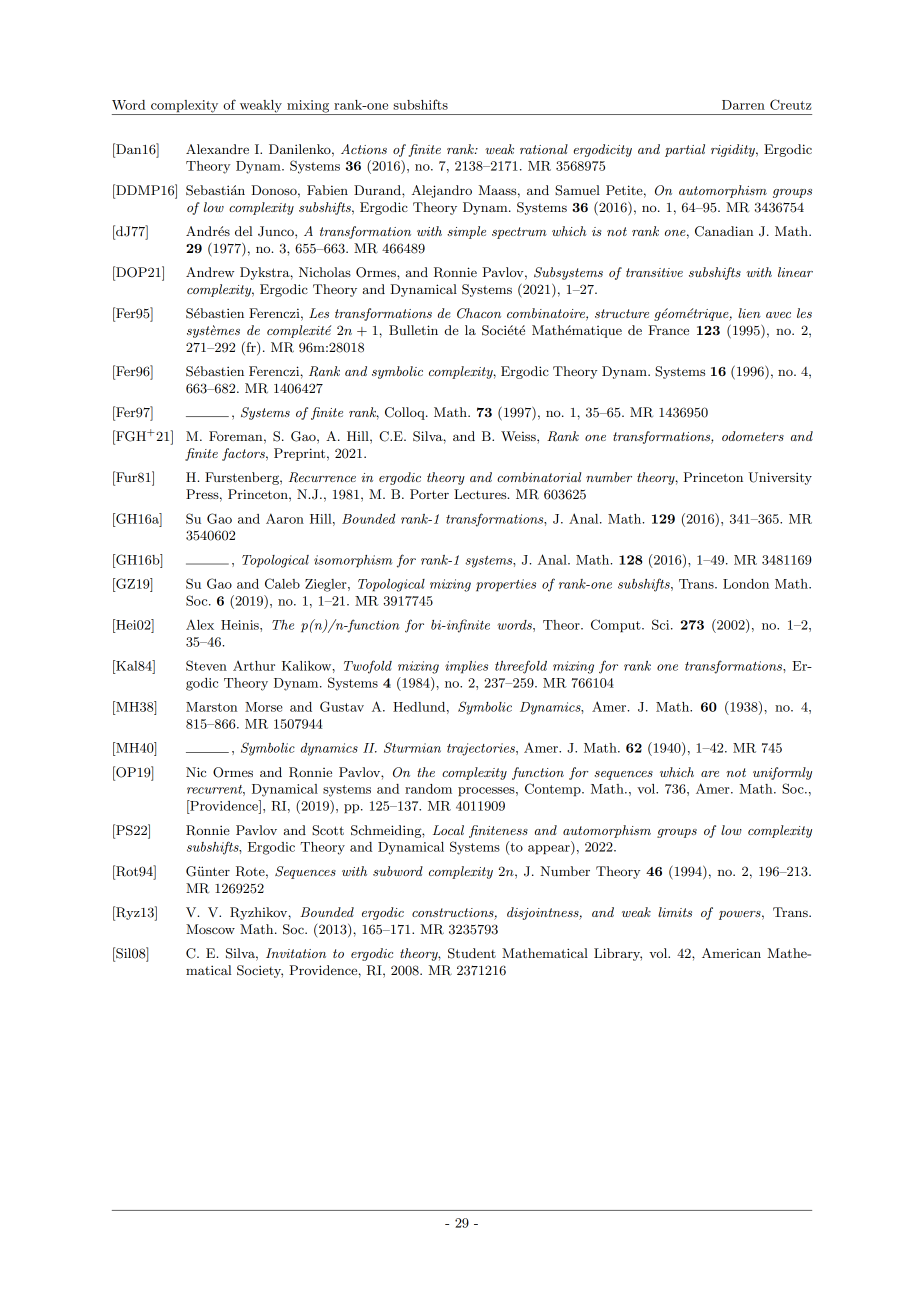 The image size is (924, 1308). Describe the element at coordinates (296, 953) in the image. I see `Invitation` at that location.
